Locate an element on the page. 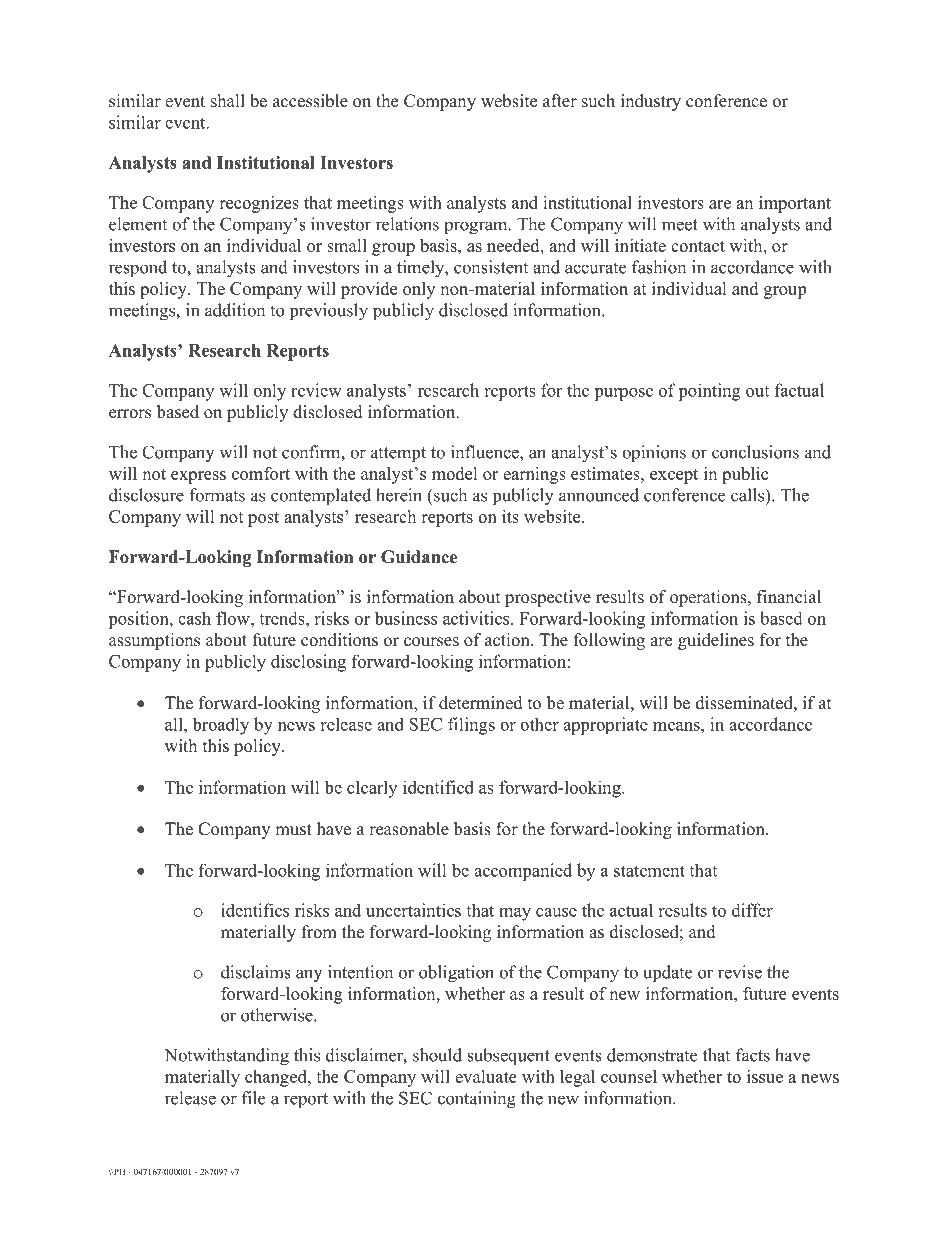  influence is located at coordinates (486, 452).
